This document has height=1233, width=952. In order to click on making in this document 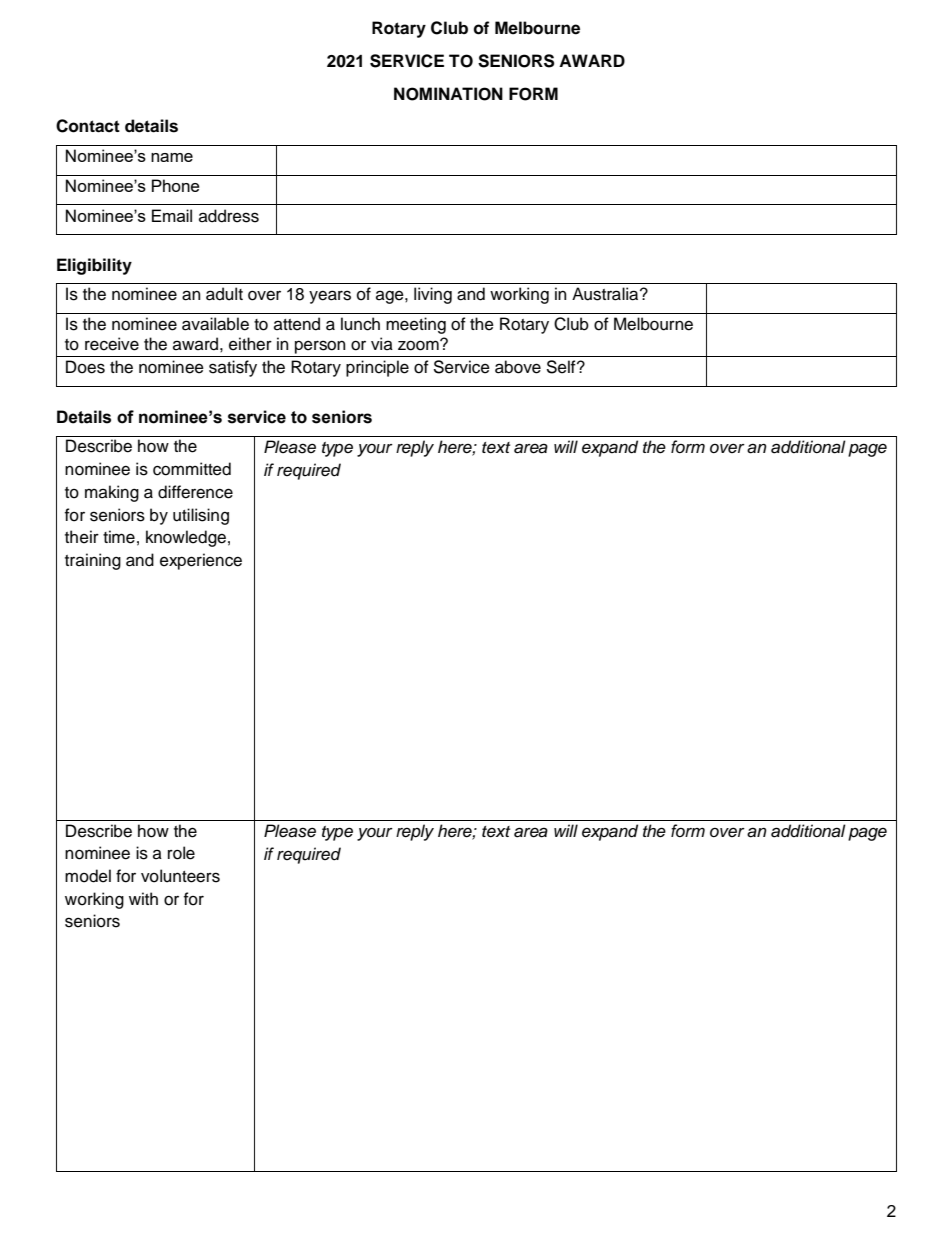, I will do `click(112, 493)`.
